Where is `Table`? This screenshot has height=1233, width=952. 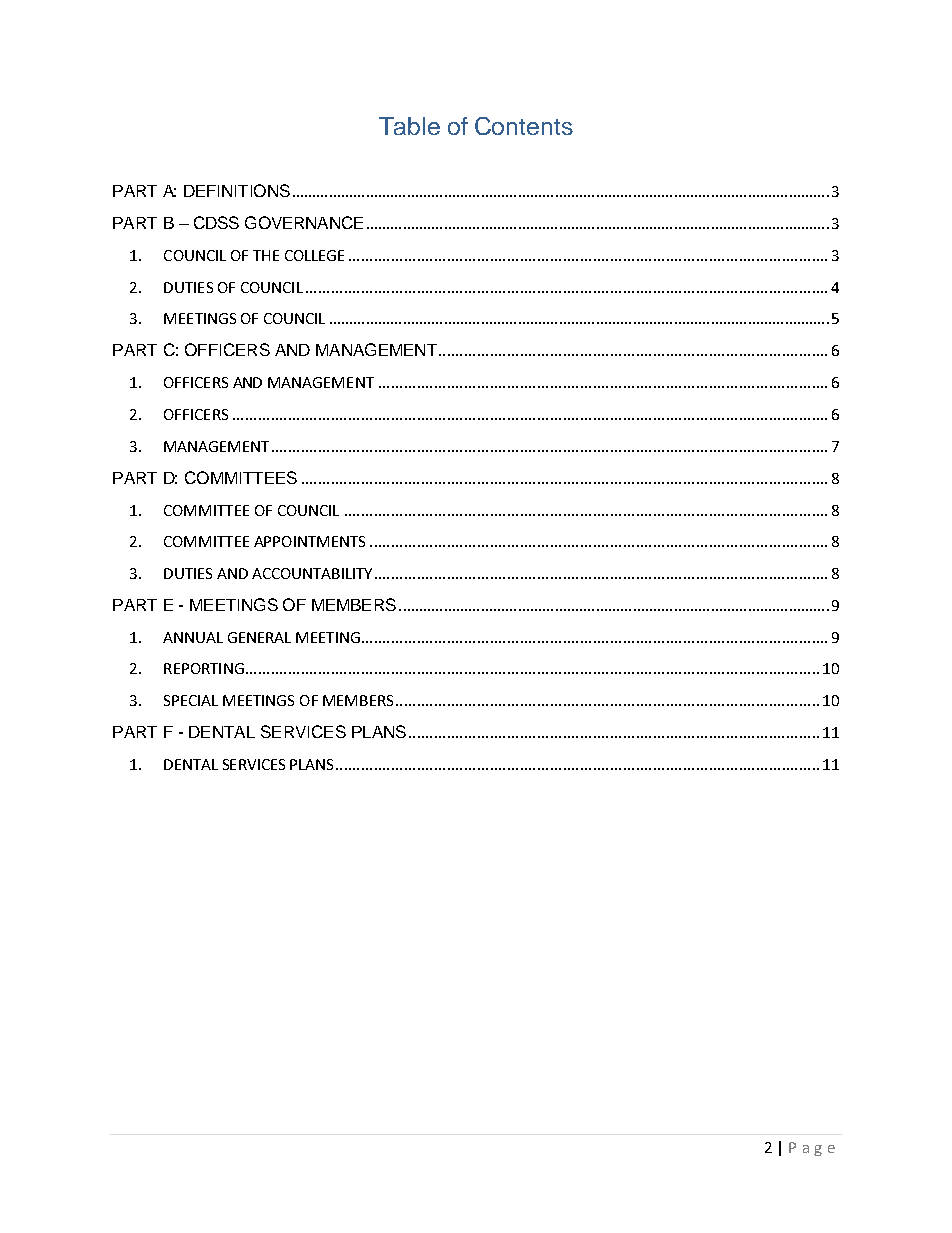
Table is located at coordinates (409, 126).
